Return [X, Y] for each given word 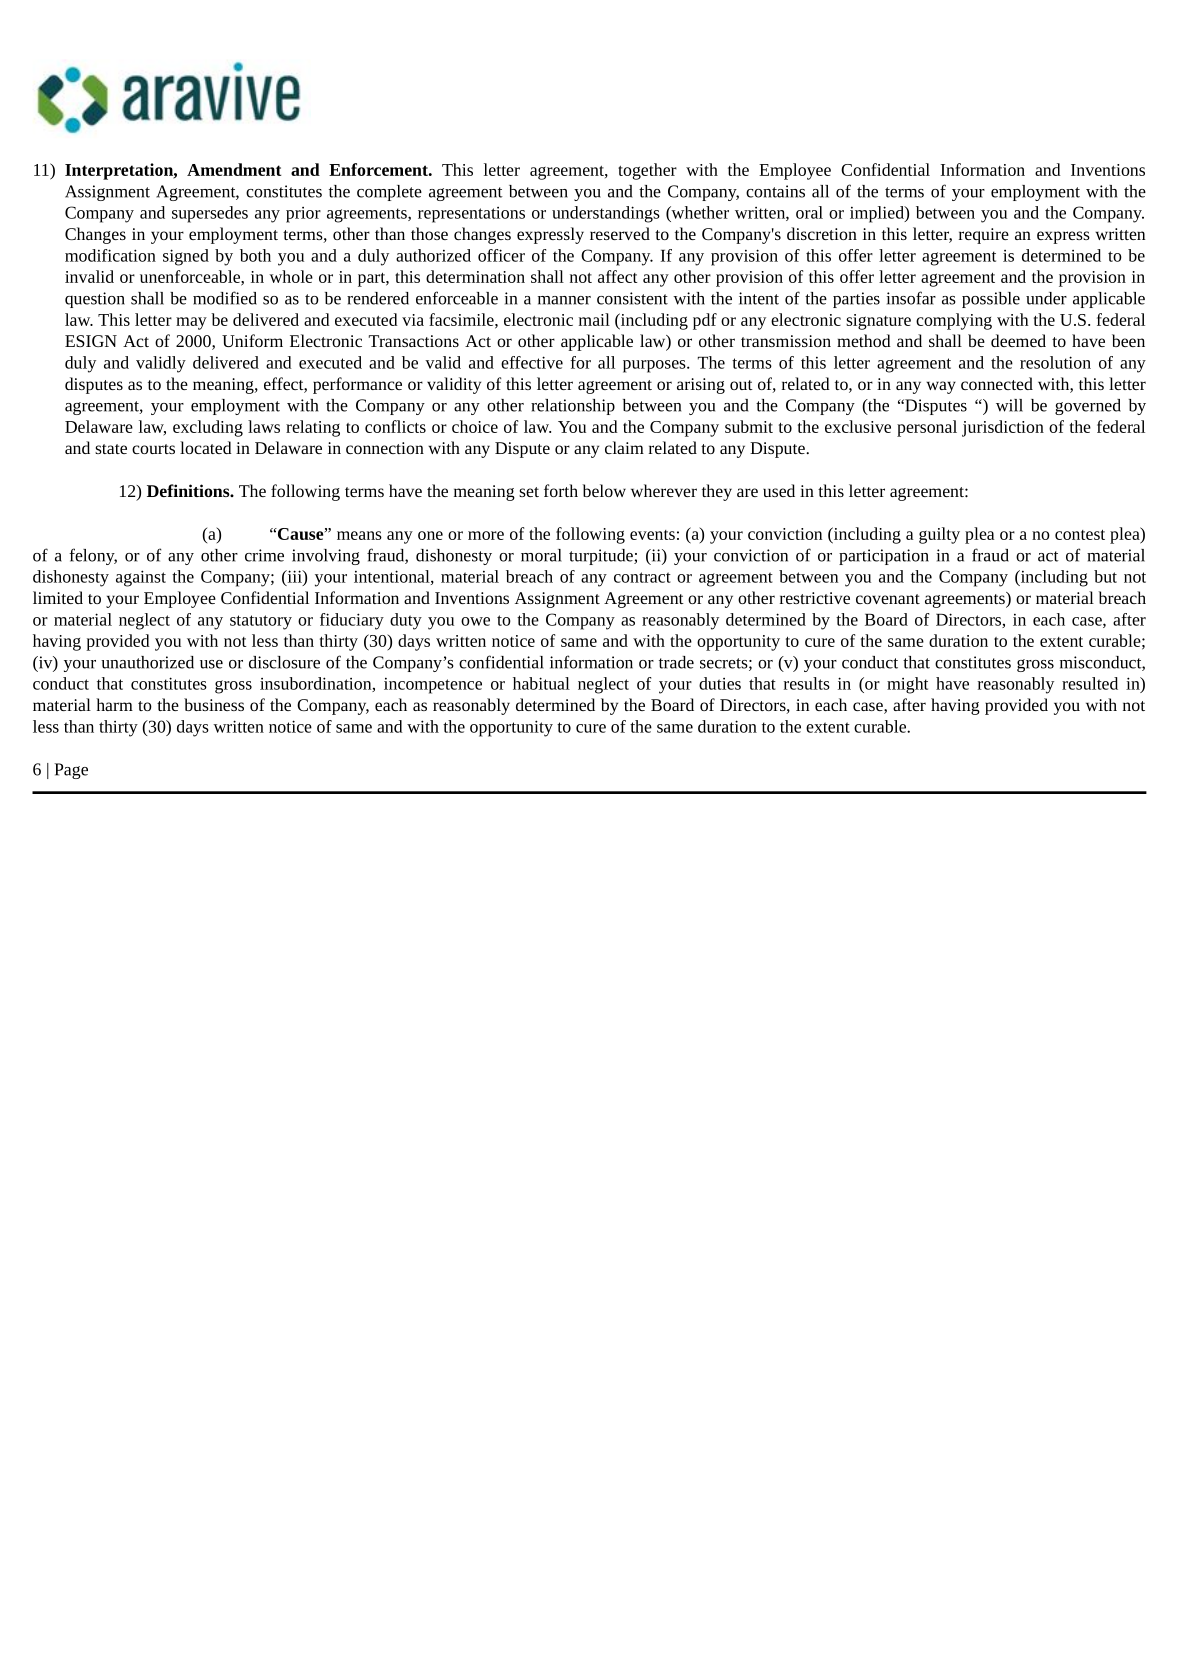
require [984, 236]
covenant [888, 599]
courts [153, 449]
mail [594, 319]
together [647, 171]
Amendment [234, 169]
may [191, 323]
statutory [261, 622]
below [604, 490]
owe [475, 621]
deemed [1018, 340]
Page [71, 771]
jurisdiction [1003, 428]
